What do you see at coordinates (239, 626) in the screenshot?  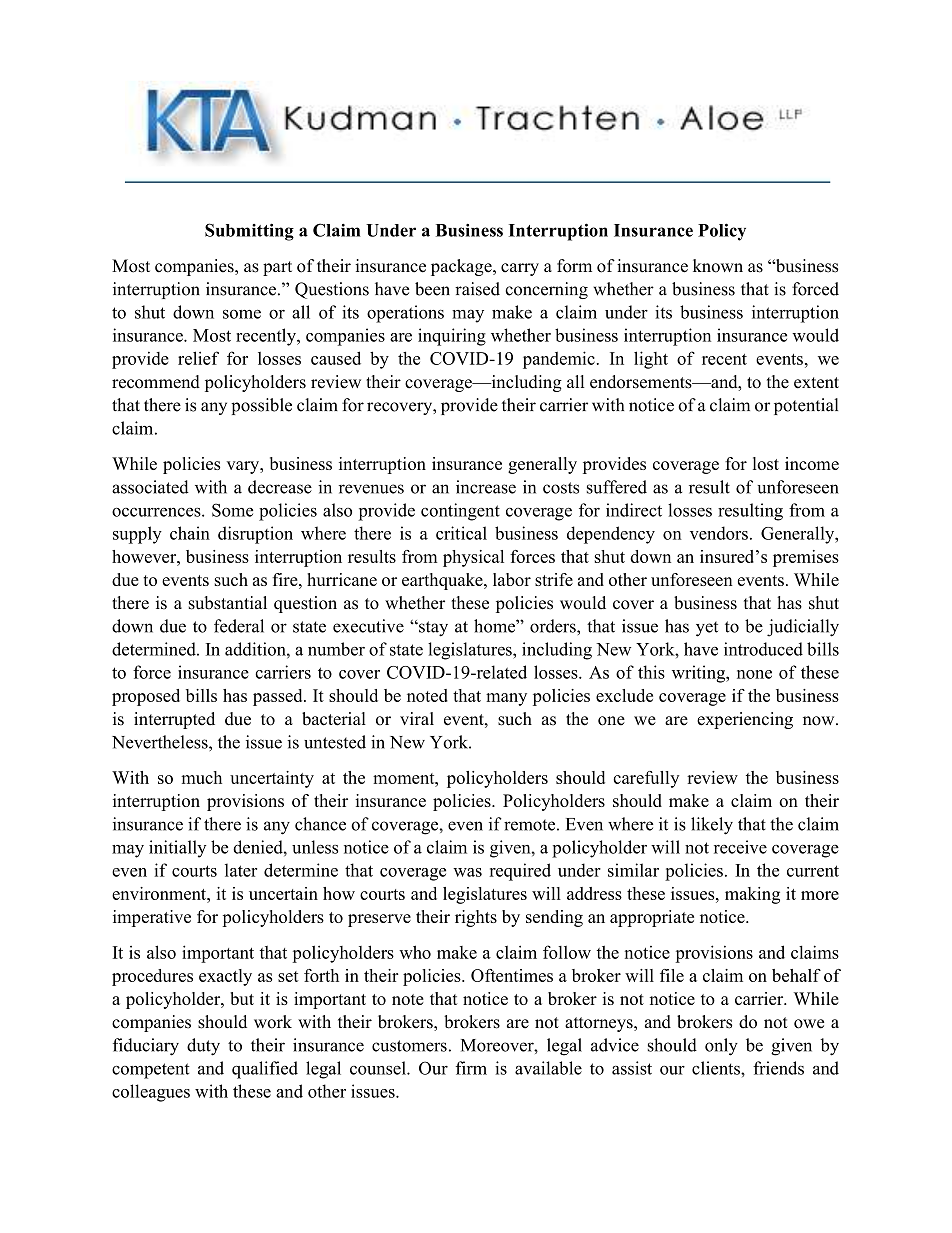 I see `federal` at bounding box center [239, 626].
